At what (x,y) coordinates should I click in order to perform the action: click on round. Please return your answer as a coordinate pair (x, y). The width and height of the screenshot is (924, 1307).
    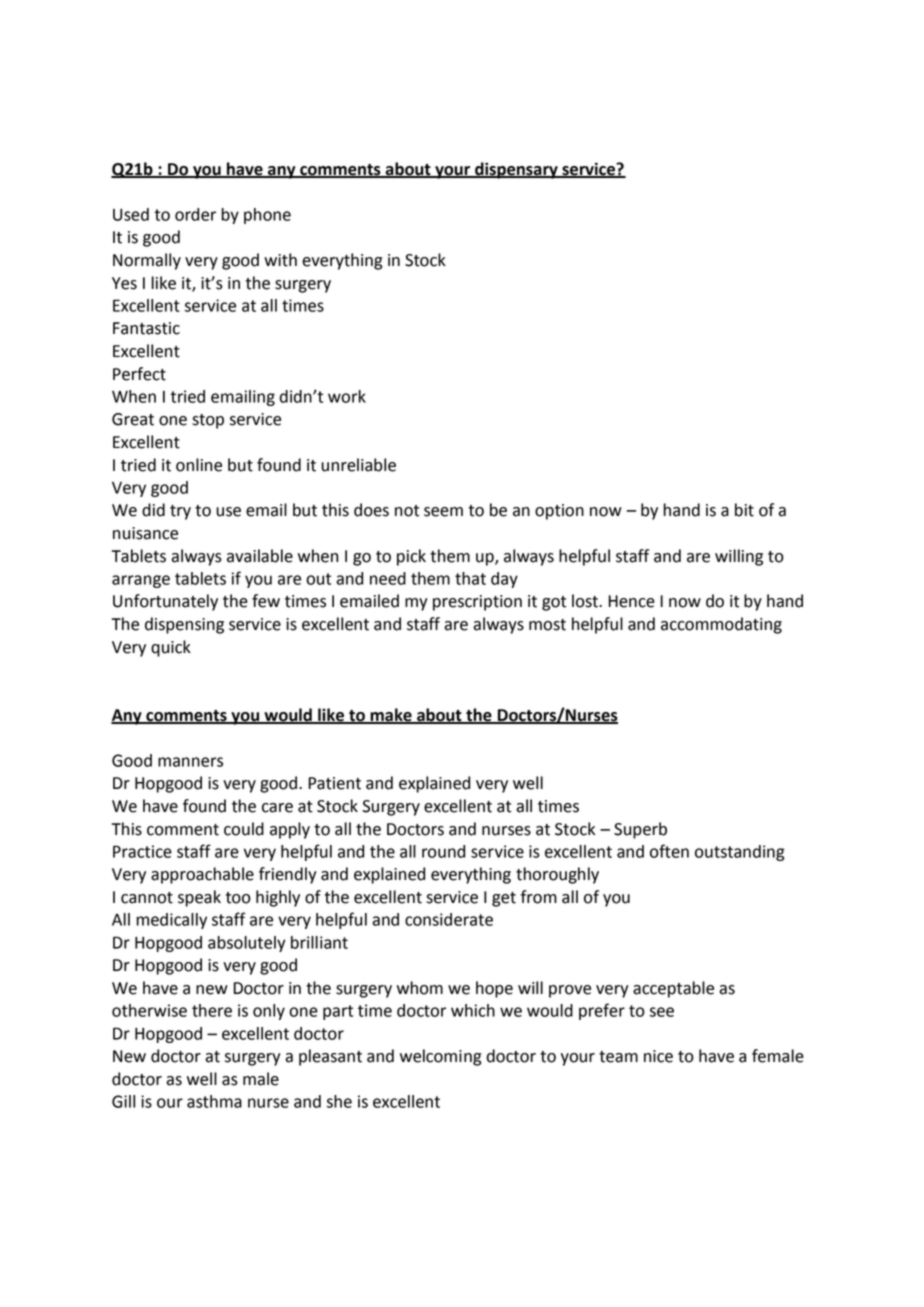
    Looking at the image, I should click on (443, 851).
